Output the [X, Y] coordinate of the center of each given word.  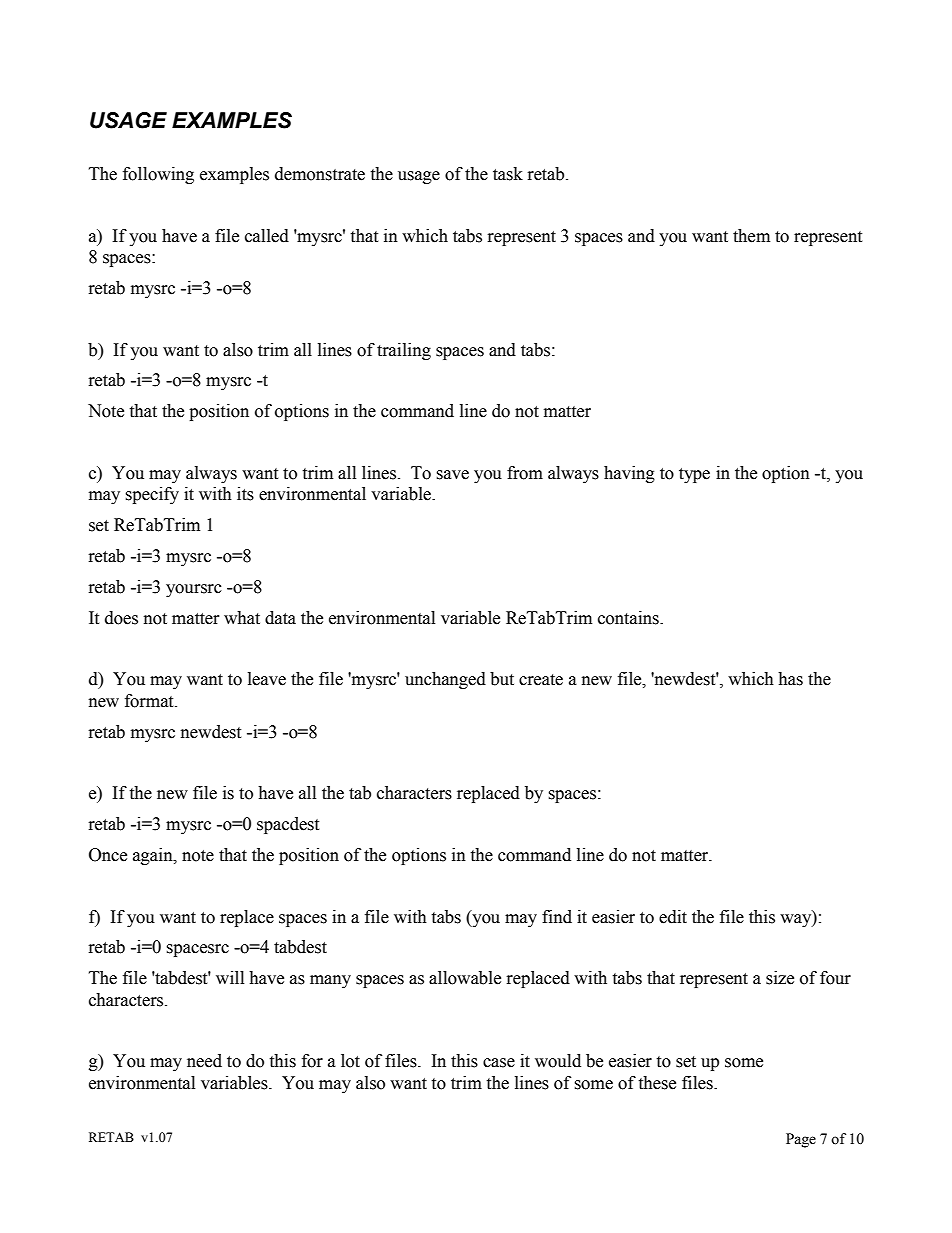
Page [801, 1140]
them [751, 236]
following [158, 175]
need [204, 1061]
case [499, 1063]
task [508, 174]
